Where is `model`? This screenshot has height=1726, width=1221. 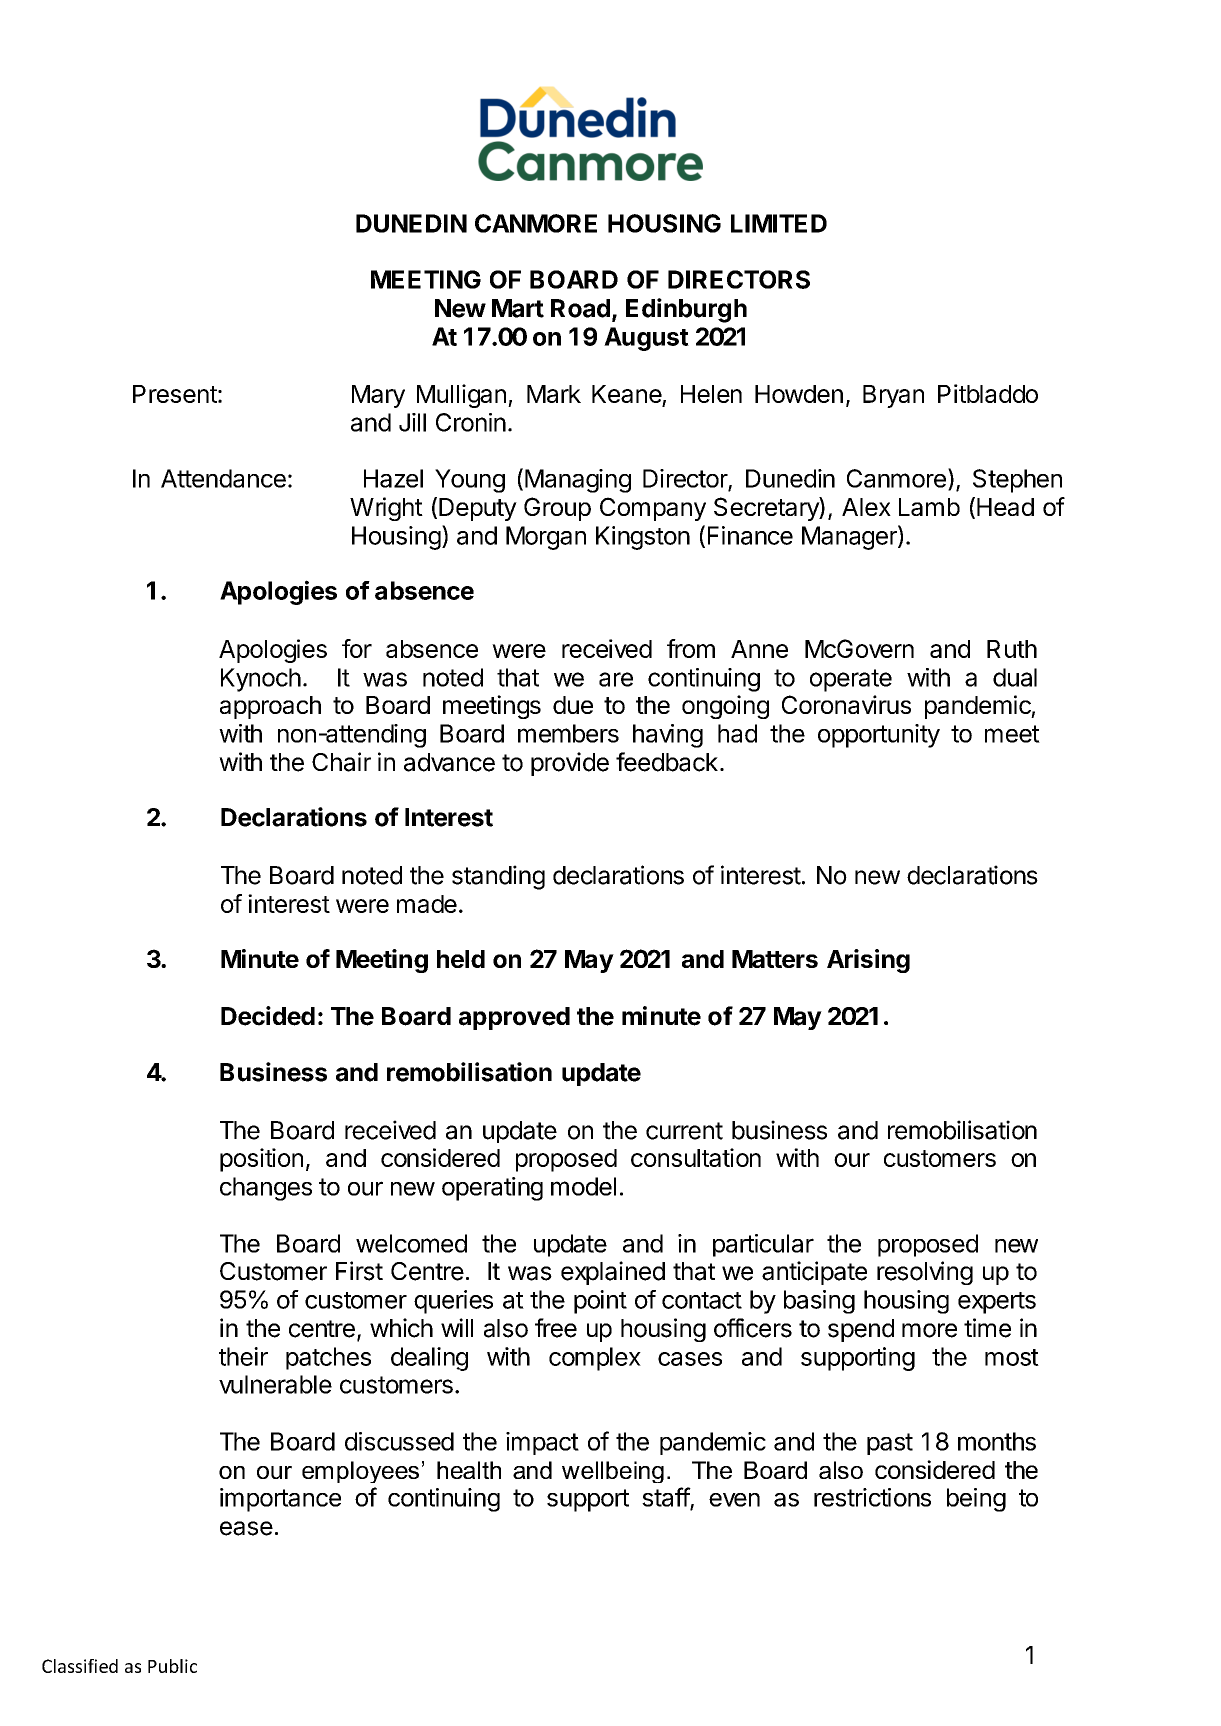
model is located at coordinates (583, 1186).
